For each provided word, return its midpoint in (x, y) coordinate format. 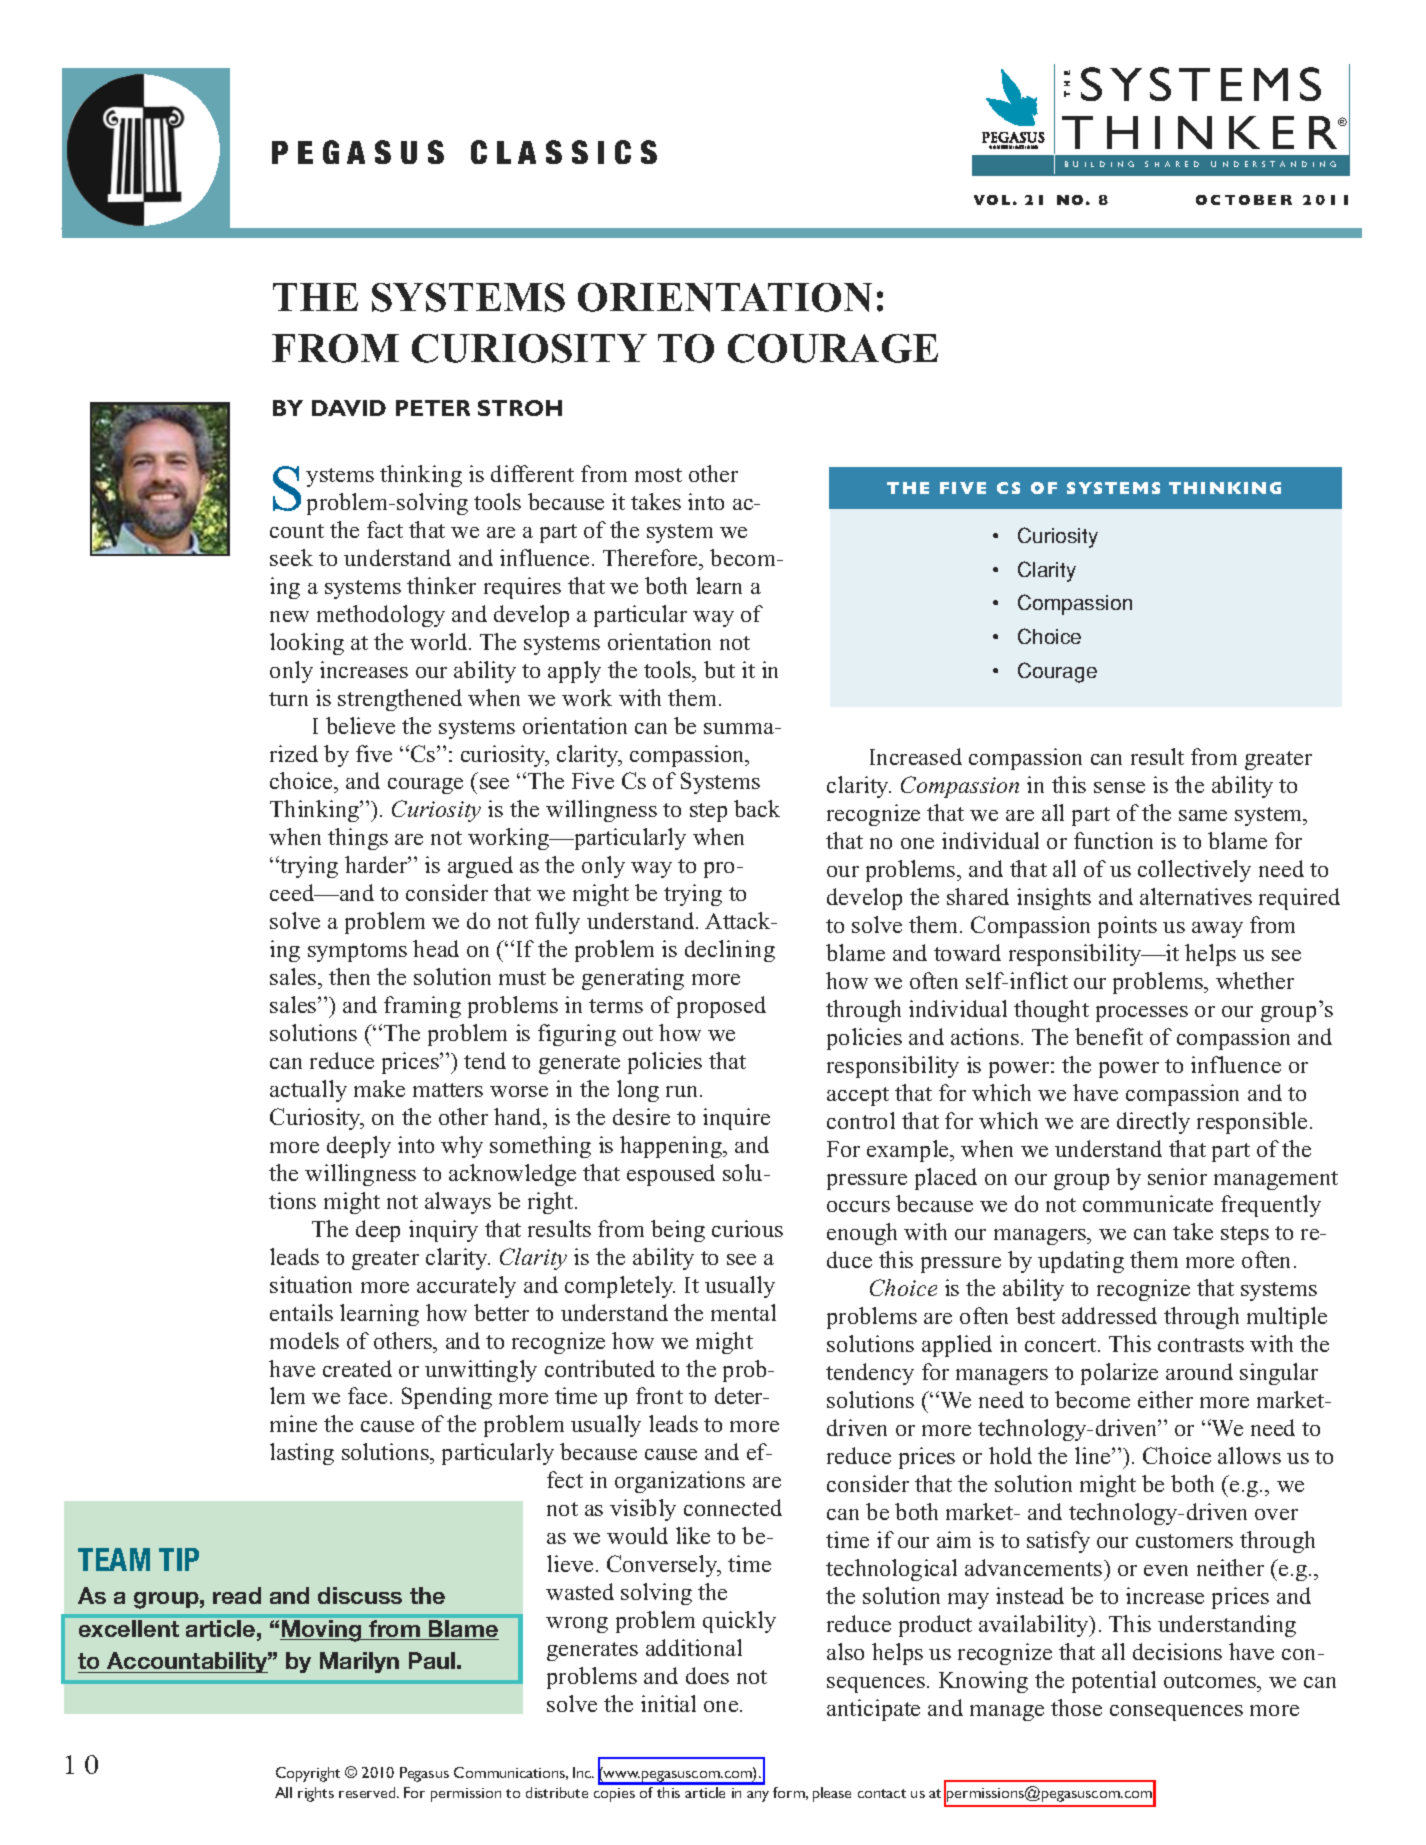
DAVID (349, 408)
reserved (368, 1792)
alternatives (1196, 896)
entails (301, 1312)
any (758, 1796)
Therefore (651, 557)
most (658, 475)
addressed (1109, 1315)
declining (730, 951)
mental (743, 1312)
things (358, 839)
